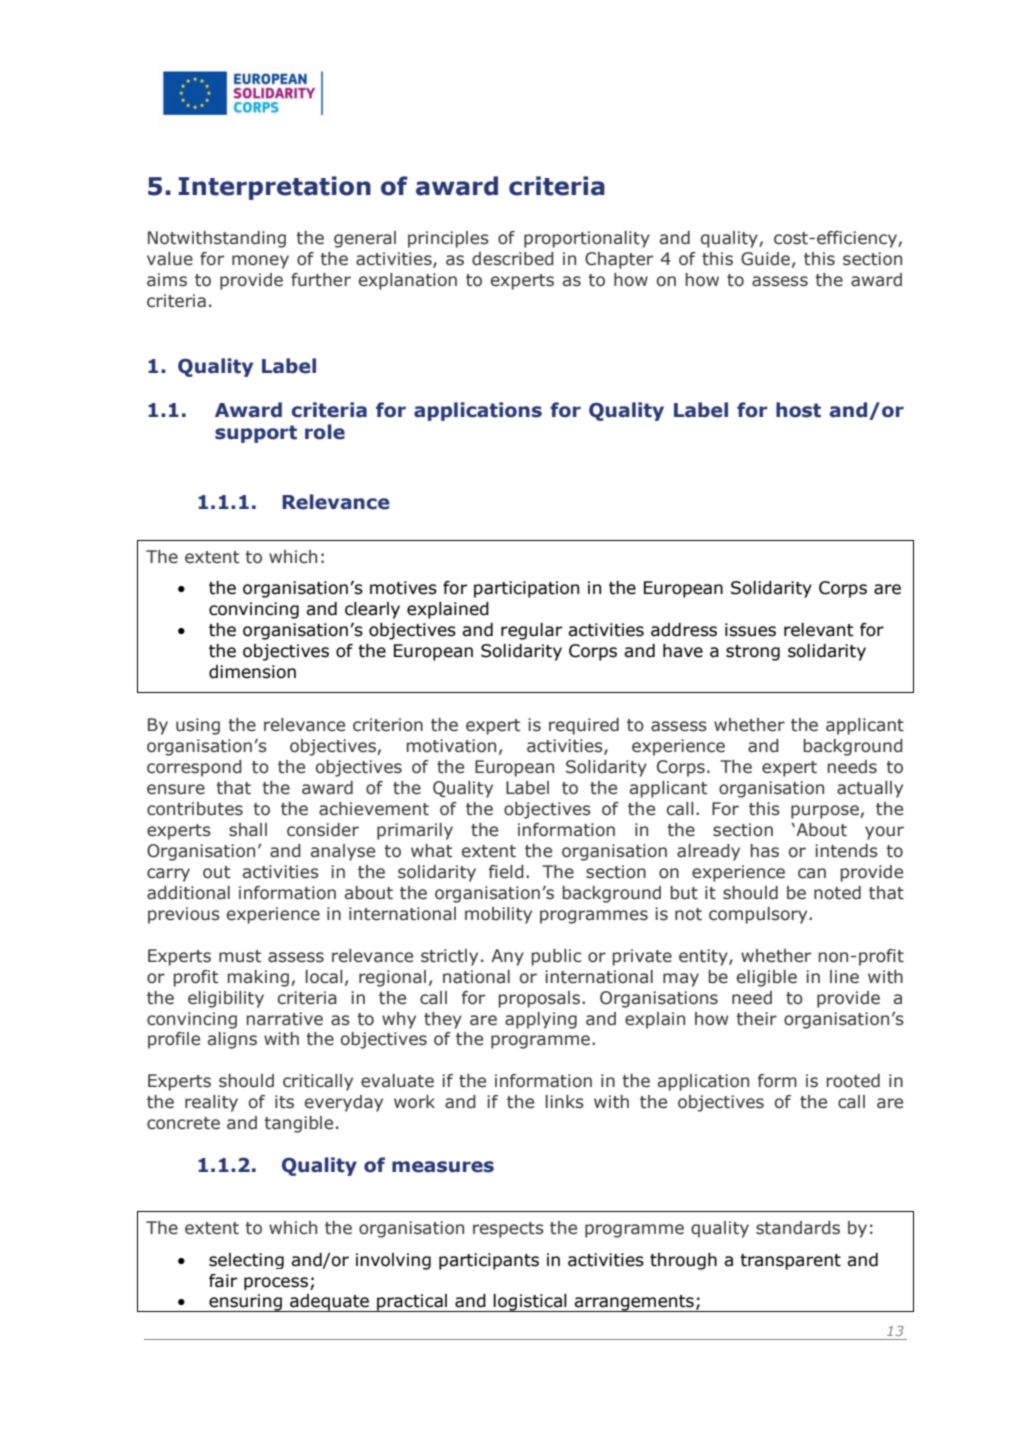 This screenshot has width=1026, height=1451. What do you see at coordinates (246, 1261) in the screenshot?
I see `selecting` at bounding box center [246, 1261].
